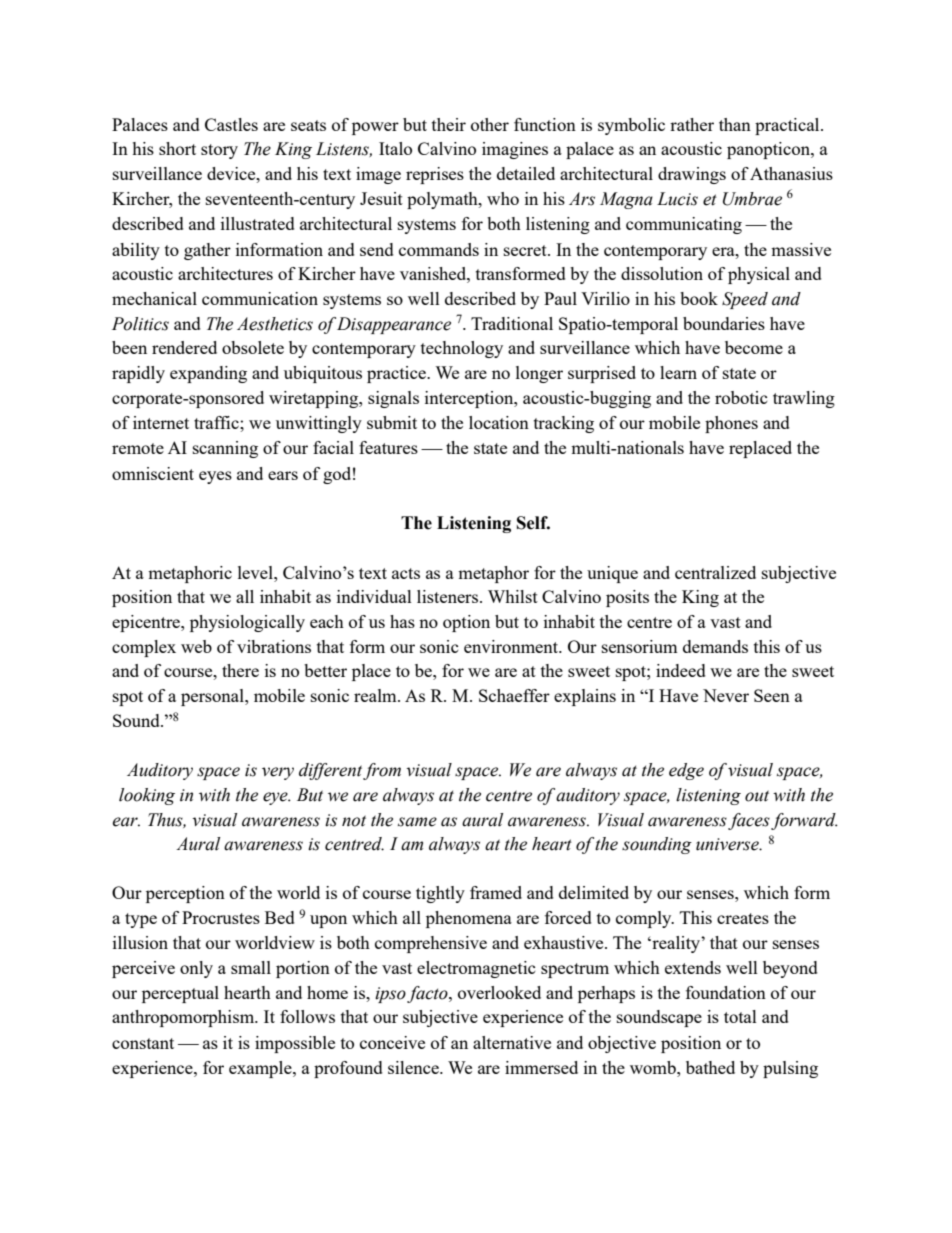 The height and width of the screenshot is (1233, 952). I want to click on drawings, so click(692, 175).
